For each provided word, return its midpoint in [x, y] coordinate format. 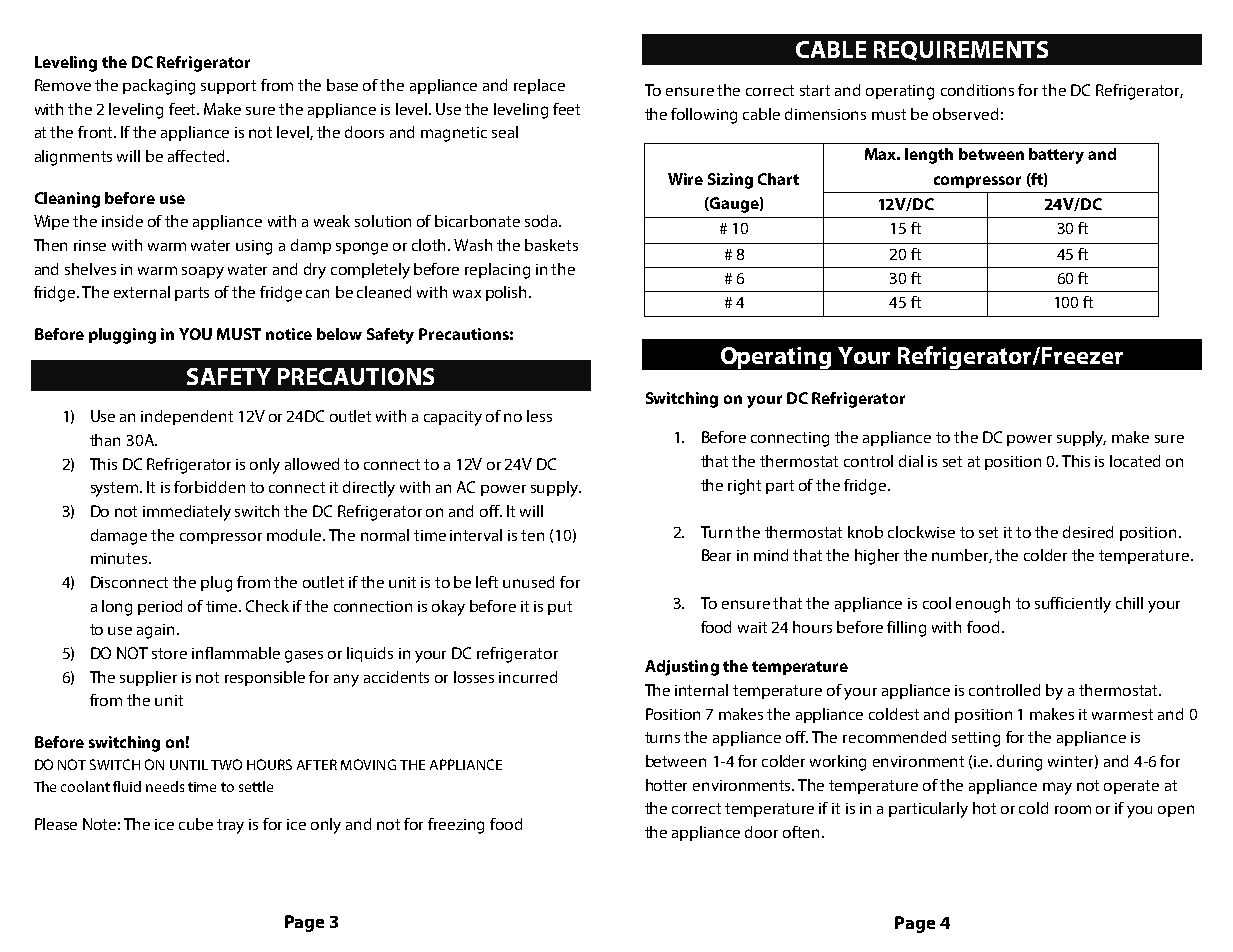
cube [196, 824]
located [1135, 461]
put [560, 608]
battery [1056, 156]
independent [187, 417]
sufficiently [1073, 605]
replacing [497, 271]
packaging [159, 87]
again [157, 631]
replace [539, 86]
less [539, 416]
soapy [203, 273]
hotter [666, 785]
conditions [977, 90]
